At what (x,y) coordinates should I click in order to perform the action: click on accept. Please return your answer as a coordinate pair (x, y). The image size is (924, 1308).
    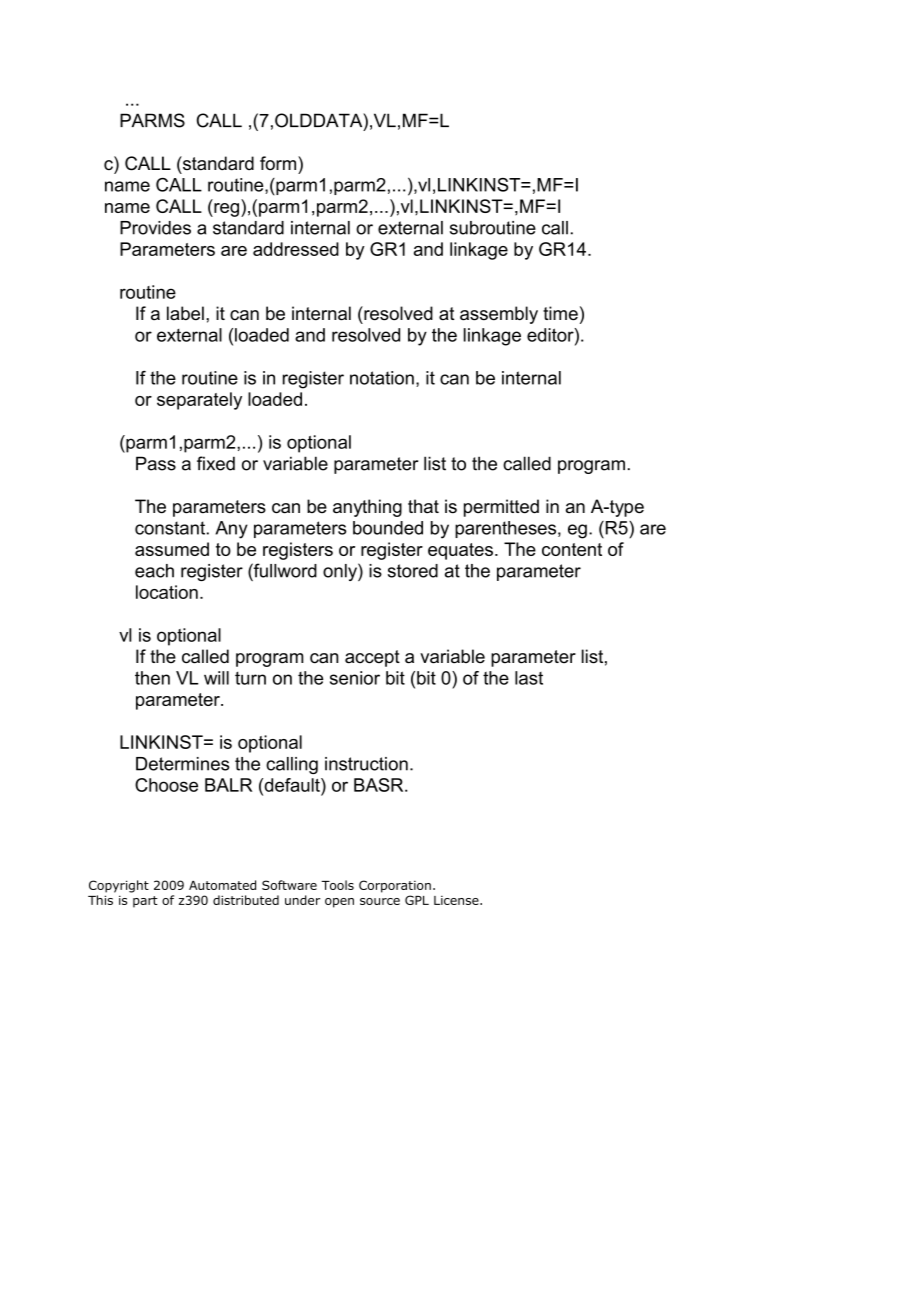
    Looking at the image, I should click on (372, 658).
